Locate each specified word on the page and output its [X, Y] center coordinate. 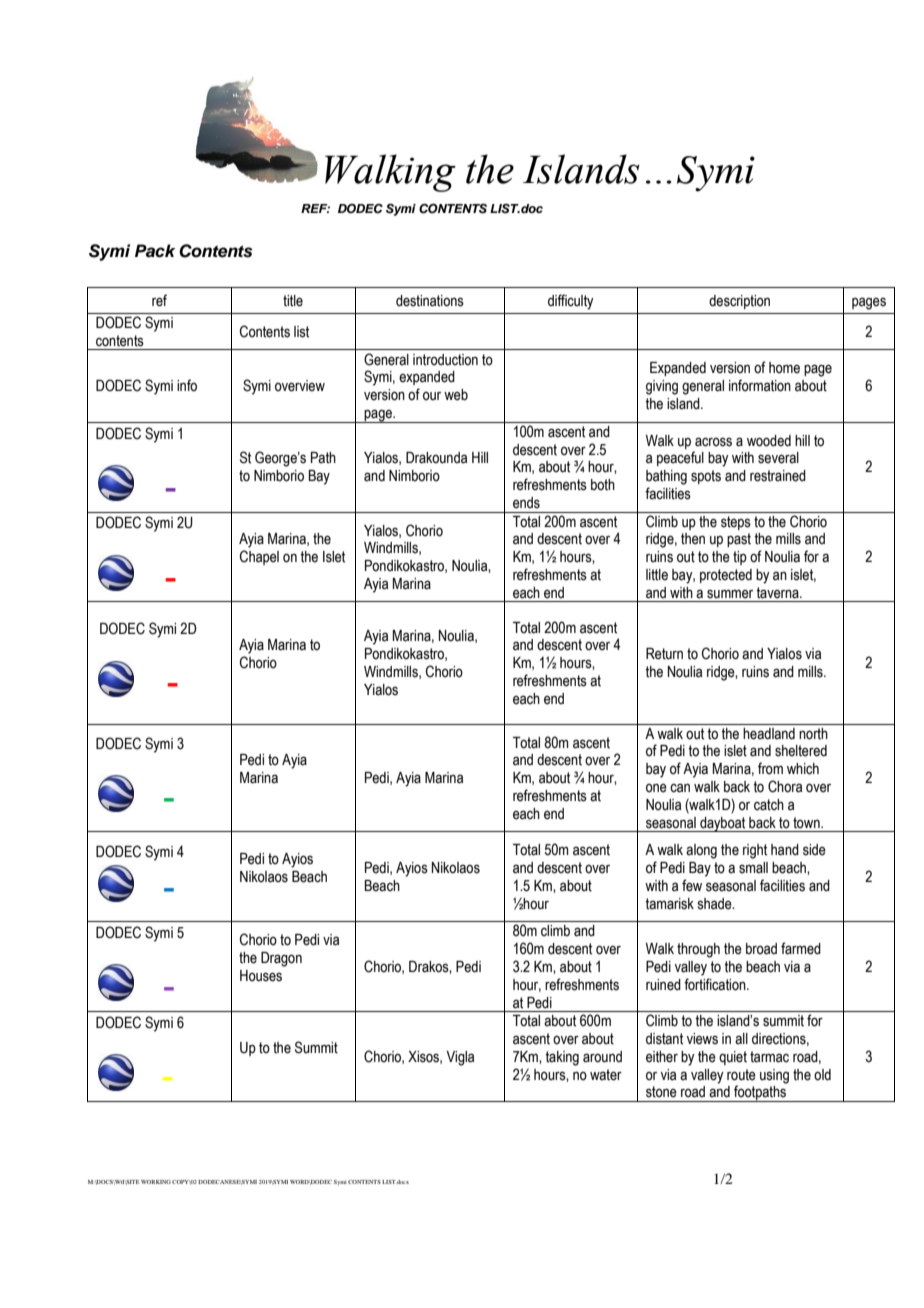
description [739, 302]
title [293, 301]
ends [526, 503]
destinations [430, 301]
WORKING [156, 1182]
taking [562, 1058]
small [753, 868]
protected [726, 576]
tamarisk [669, 904]
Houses [261, 976]
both [603, 485]
